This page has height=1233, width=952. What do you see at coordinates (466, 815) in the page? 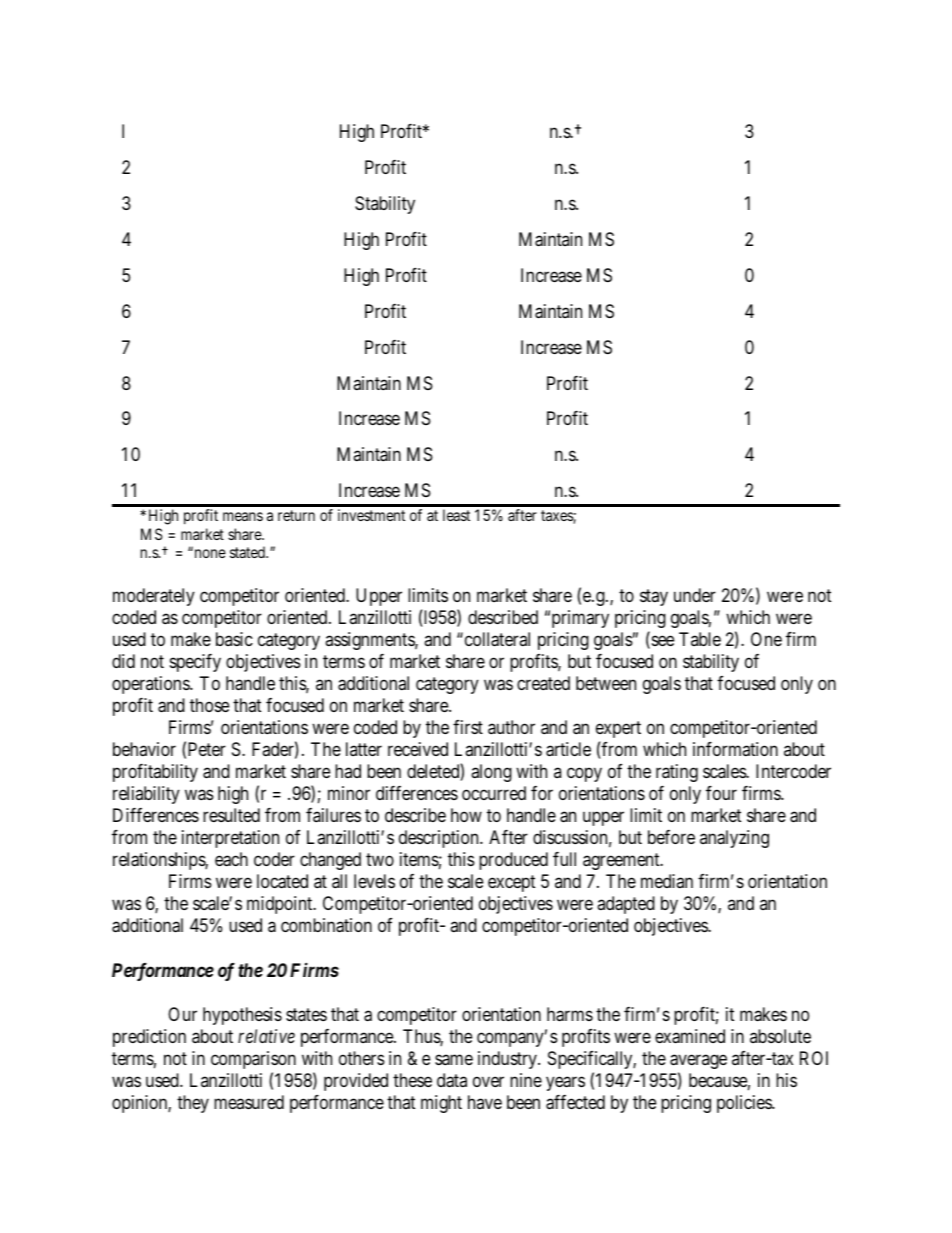
I see `how` at bounding box center [466, 815].
